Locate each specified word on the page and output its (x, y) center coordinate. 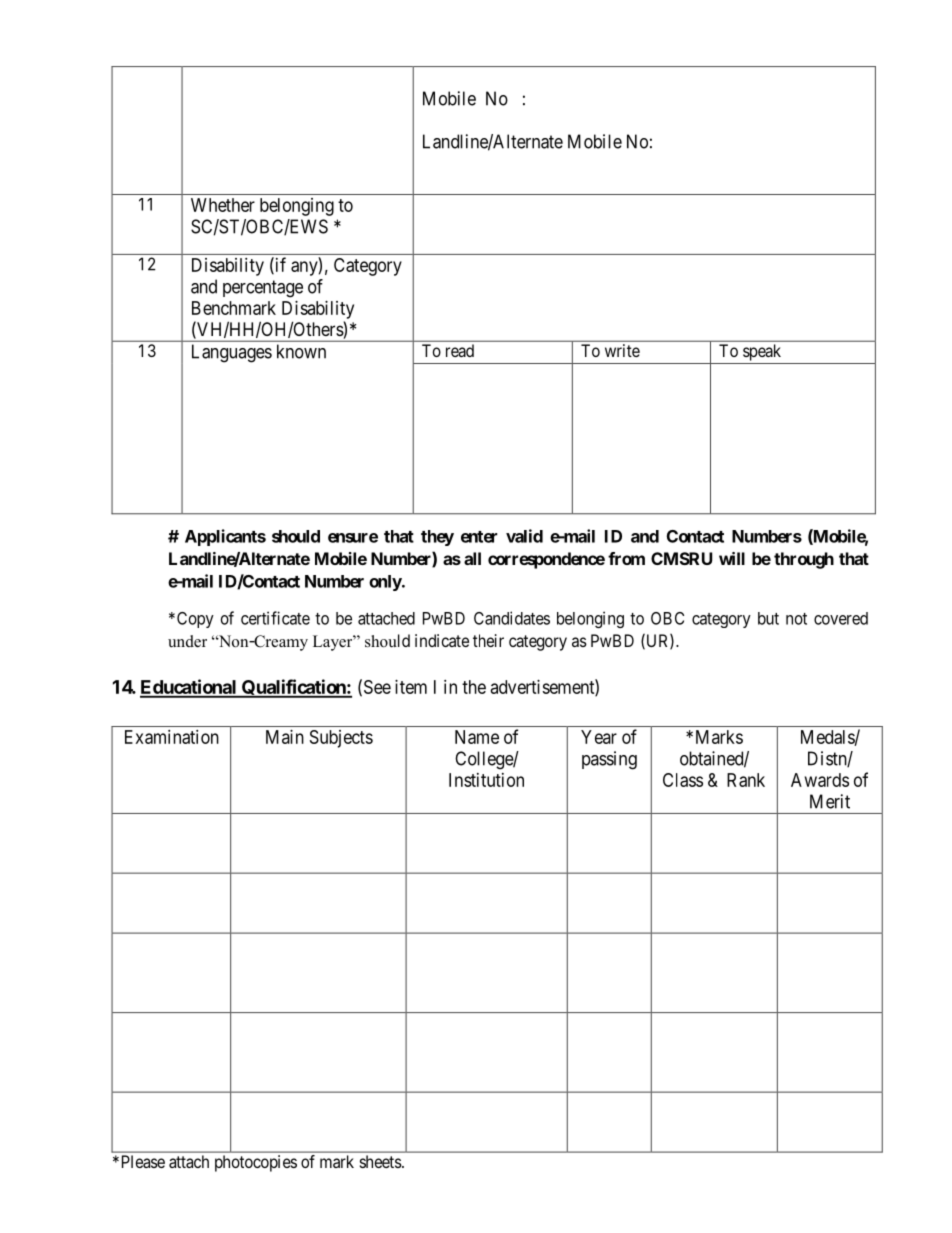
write (622, 350)
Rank (746, 780)
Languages (232, 353)
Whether (223, 205)
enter (479, 537)
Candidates (512, 618)
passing (609, 760)
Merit (830, 801)
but (768, 618)
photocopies (256, 1163)
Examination (172, 737)
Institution (486, 780)
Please (141, 1161)
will (732, 558)
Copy (195, 620)
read (460, 350)
